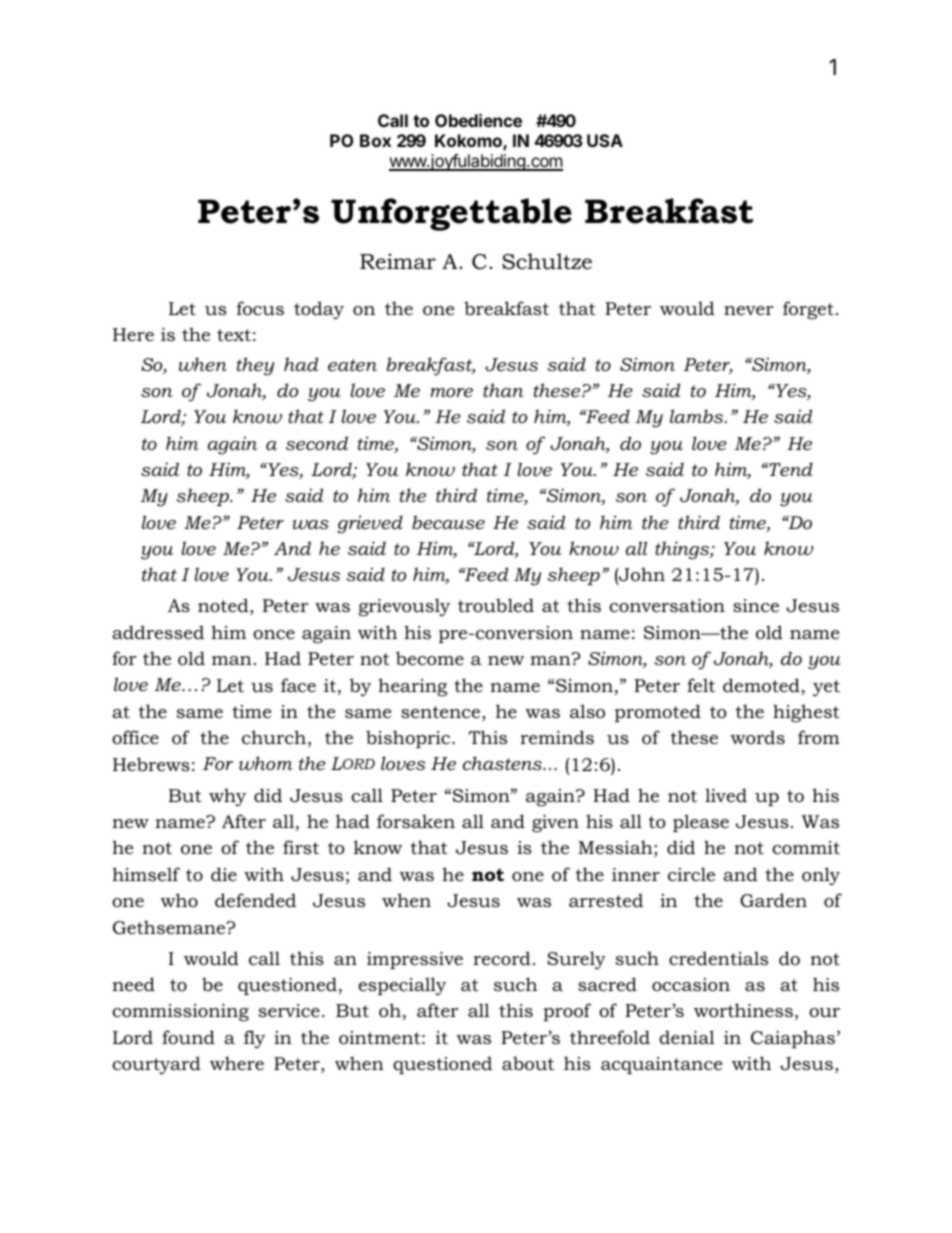 This image has width=952, height=1233. I want to click on lambs, so click(698, 416).
